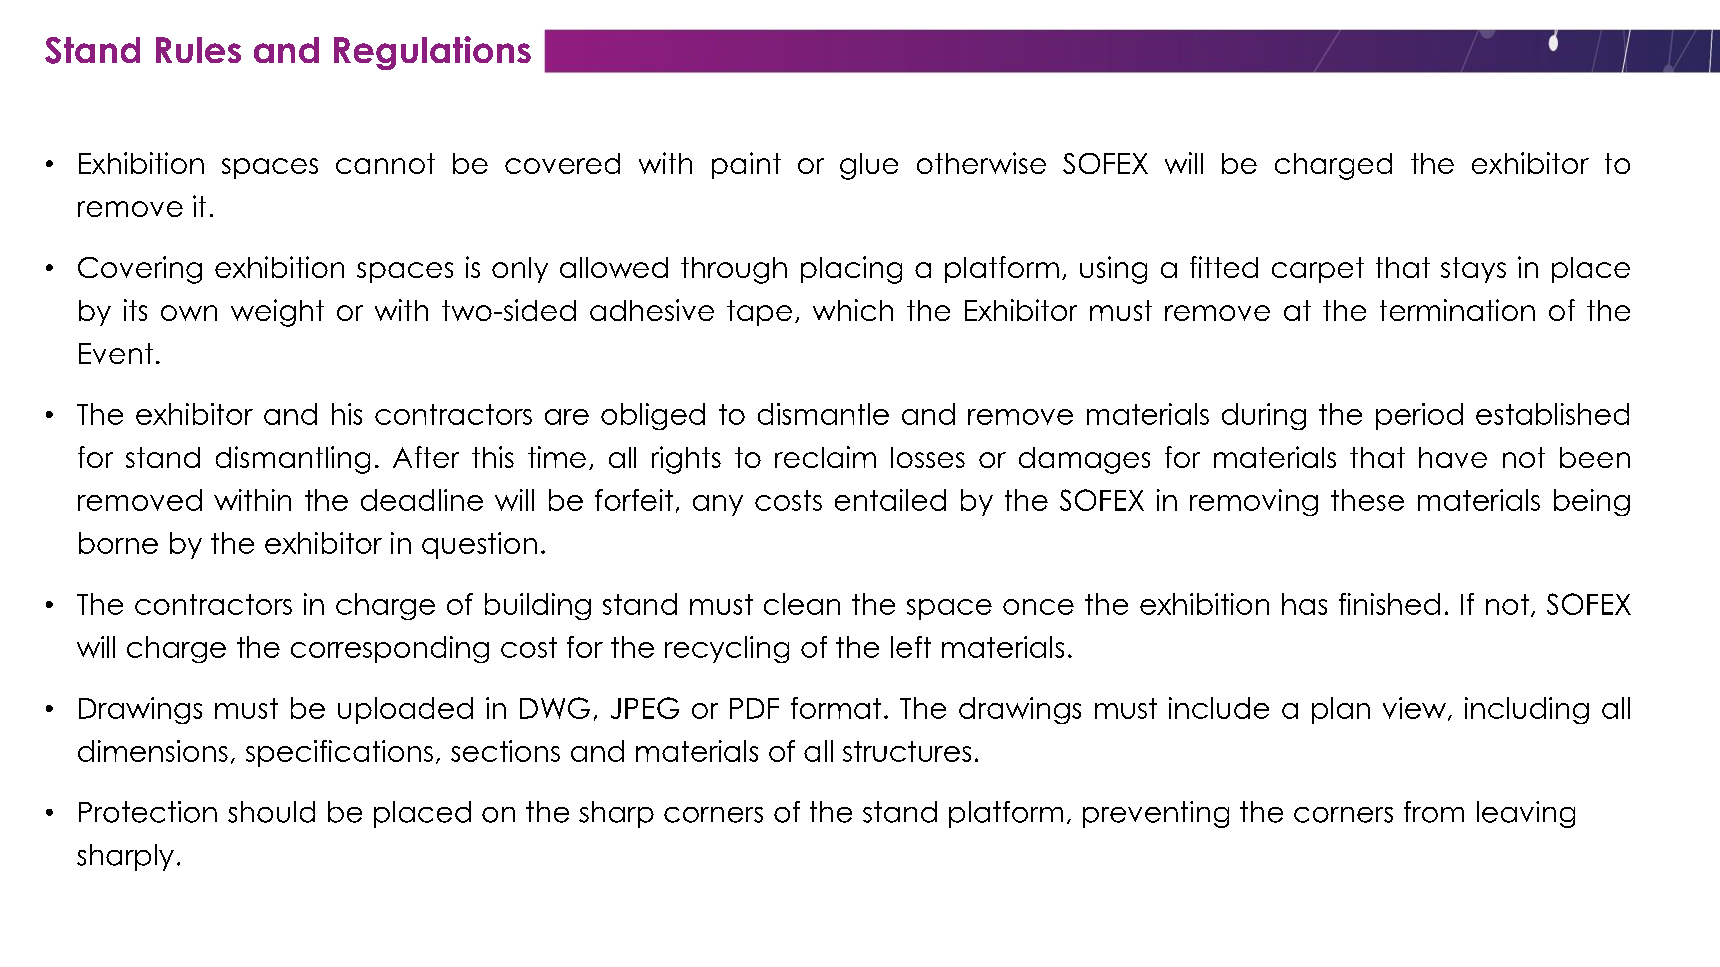  What do you see at coordinates (271, 812) in the screenshot?
I see `should` at bounding box center [271, 812].
